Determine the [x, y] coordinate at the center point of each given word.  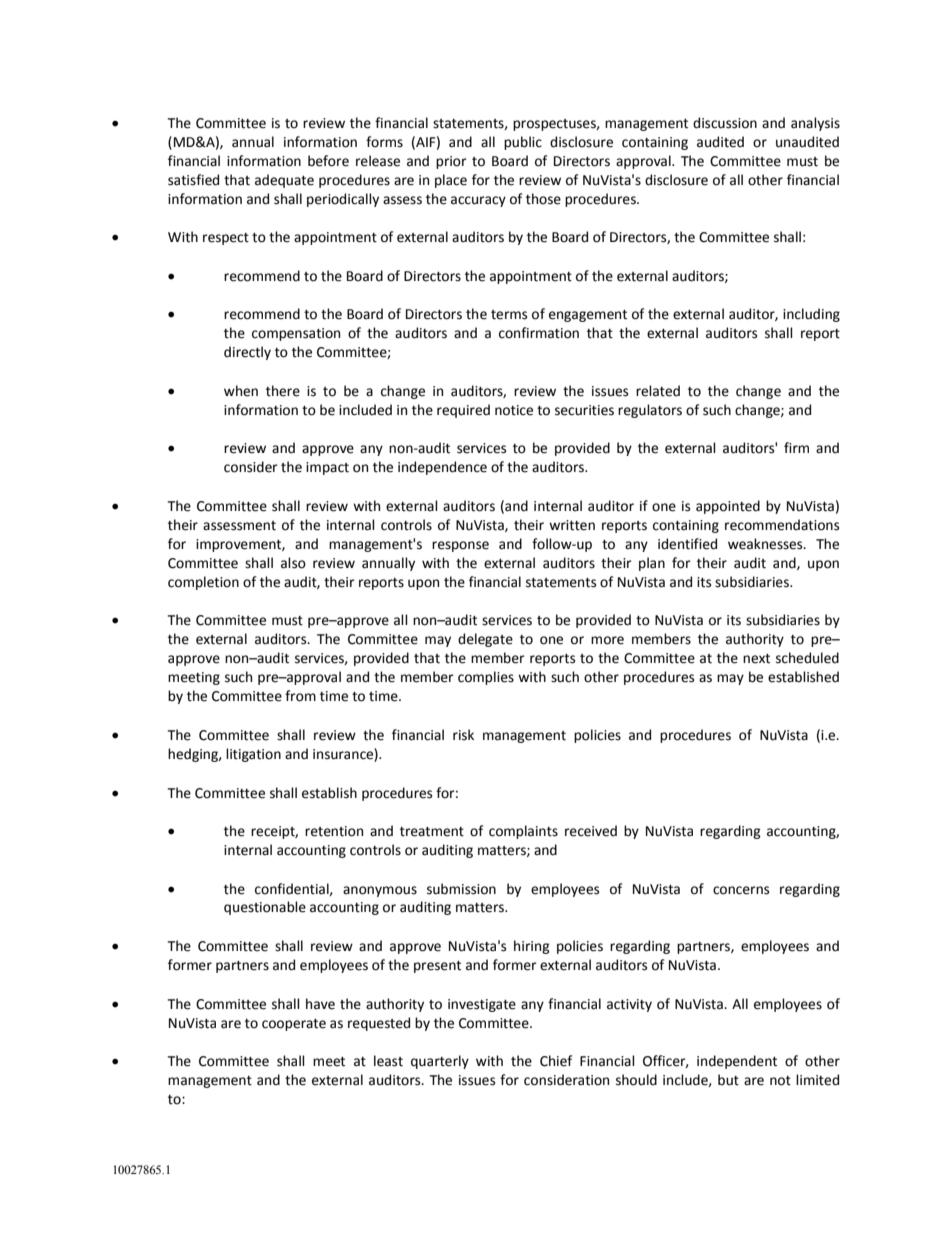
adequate [284, 181]
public [523, 143]
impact [327, 468]
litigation [253, 755]
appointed [728, 507]
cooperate [294, 1025]
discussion [725, 123]
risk [463, 735]
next [756, 659]
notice [514, 410]
